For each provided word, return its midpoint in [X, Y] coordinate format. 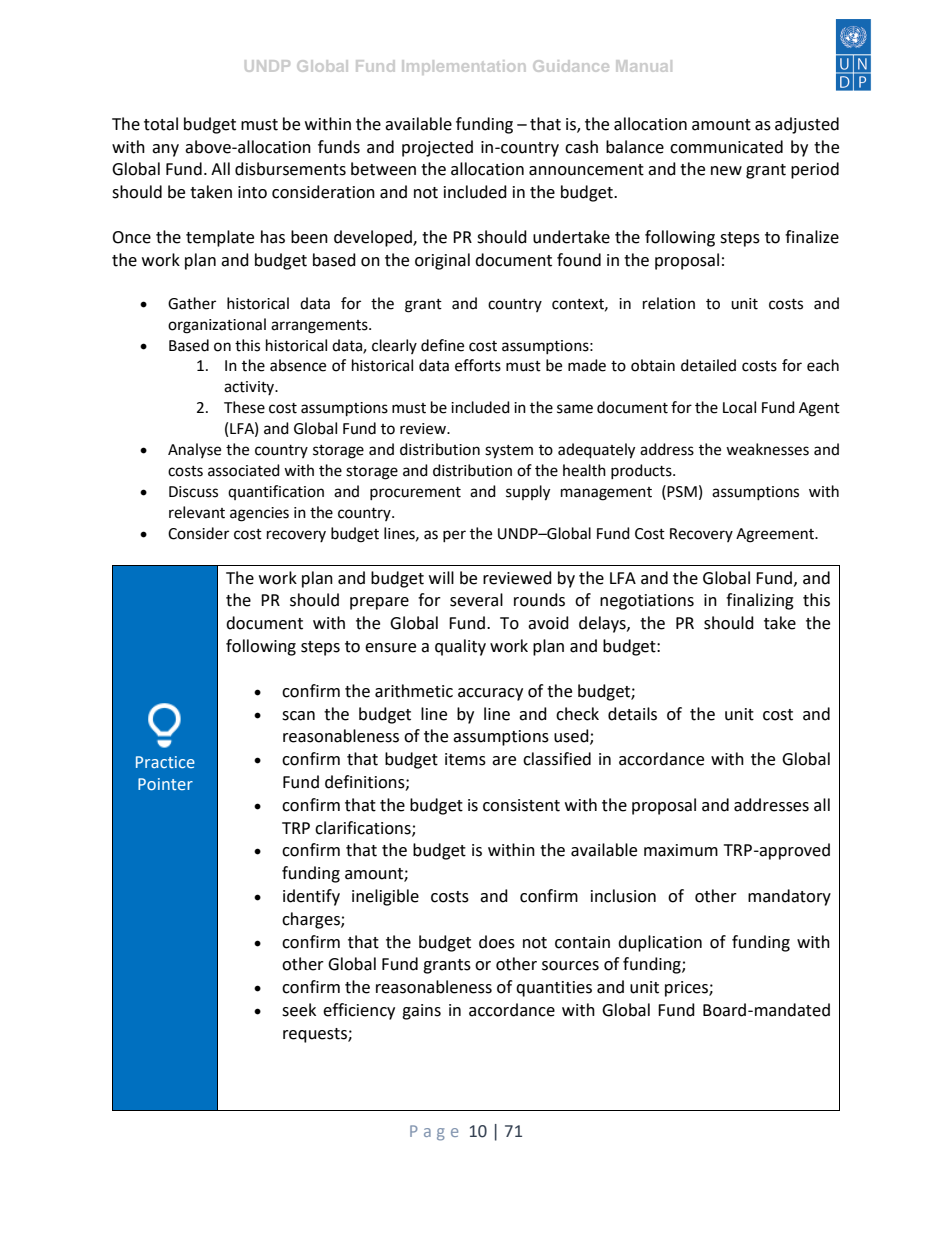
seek [299, 1010]
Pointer [165, 784]
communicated [726, 147]
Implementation [463, 67]
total [161, 124]
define [442, 345]
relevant [197, 512]
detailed [708, 365]
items [465, 759]
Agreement [776, 535]
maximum [681, 850]
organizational [217, 326]
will [441, 577]
